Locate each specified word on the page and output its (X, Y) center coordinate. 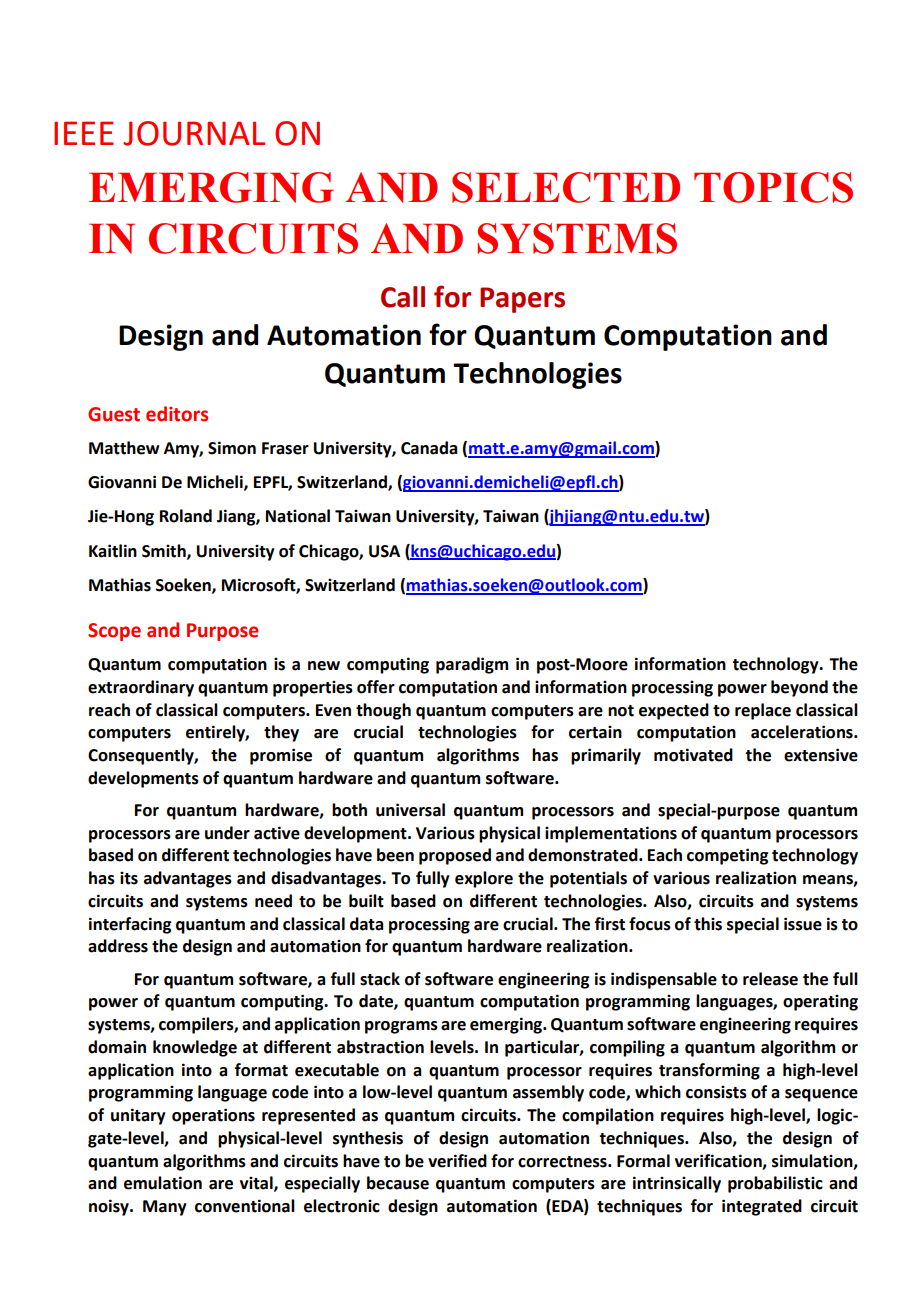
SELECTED (566, 187)
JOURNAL (194, 133)
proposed (455, 856)
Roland (186, 516)
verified (457, 1161)
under (227, 833)
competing (727, 856)
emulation (163, 1183)
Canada (429, 448)
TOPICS (773, 187)
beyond (799, 688)
